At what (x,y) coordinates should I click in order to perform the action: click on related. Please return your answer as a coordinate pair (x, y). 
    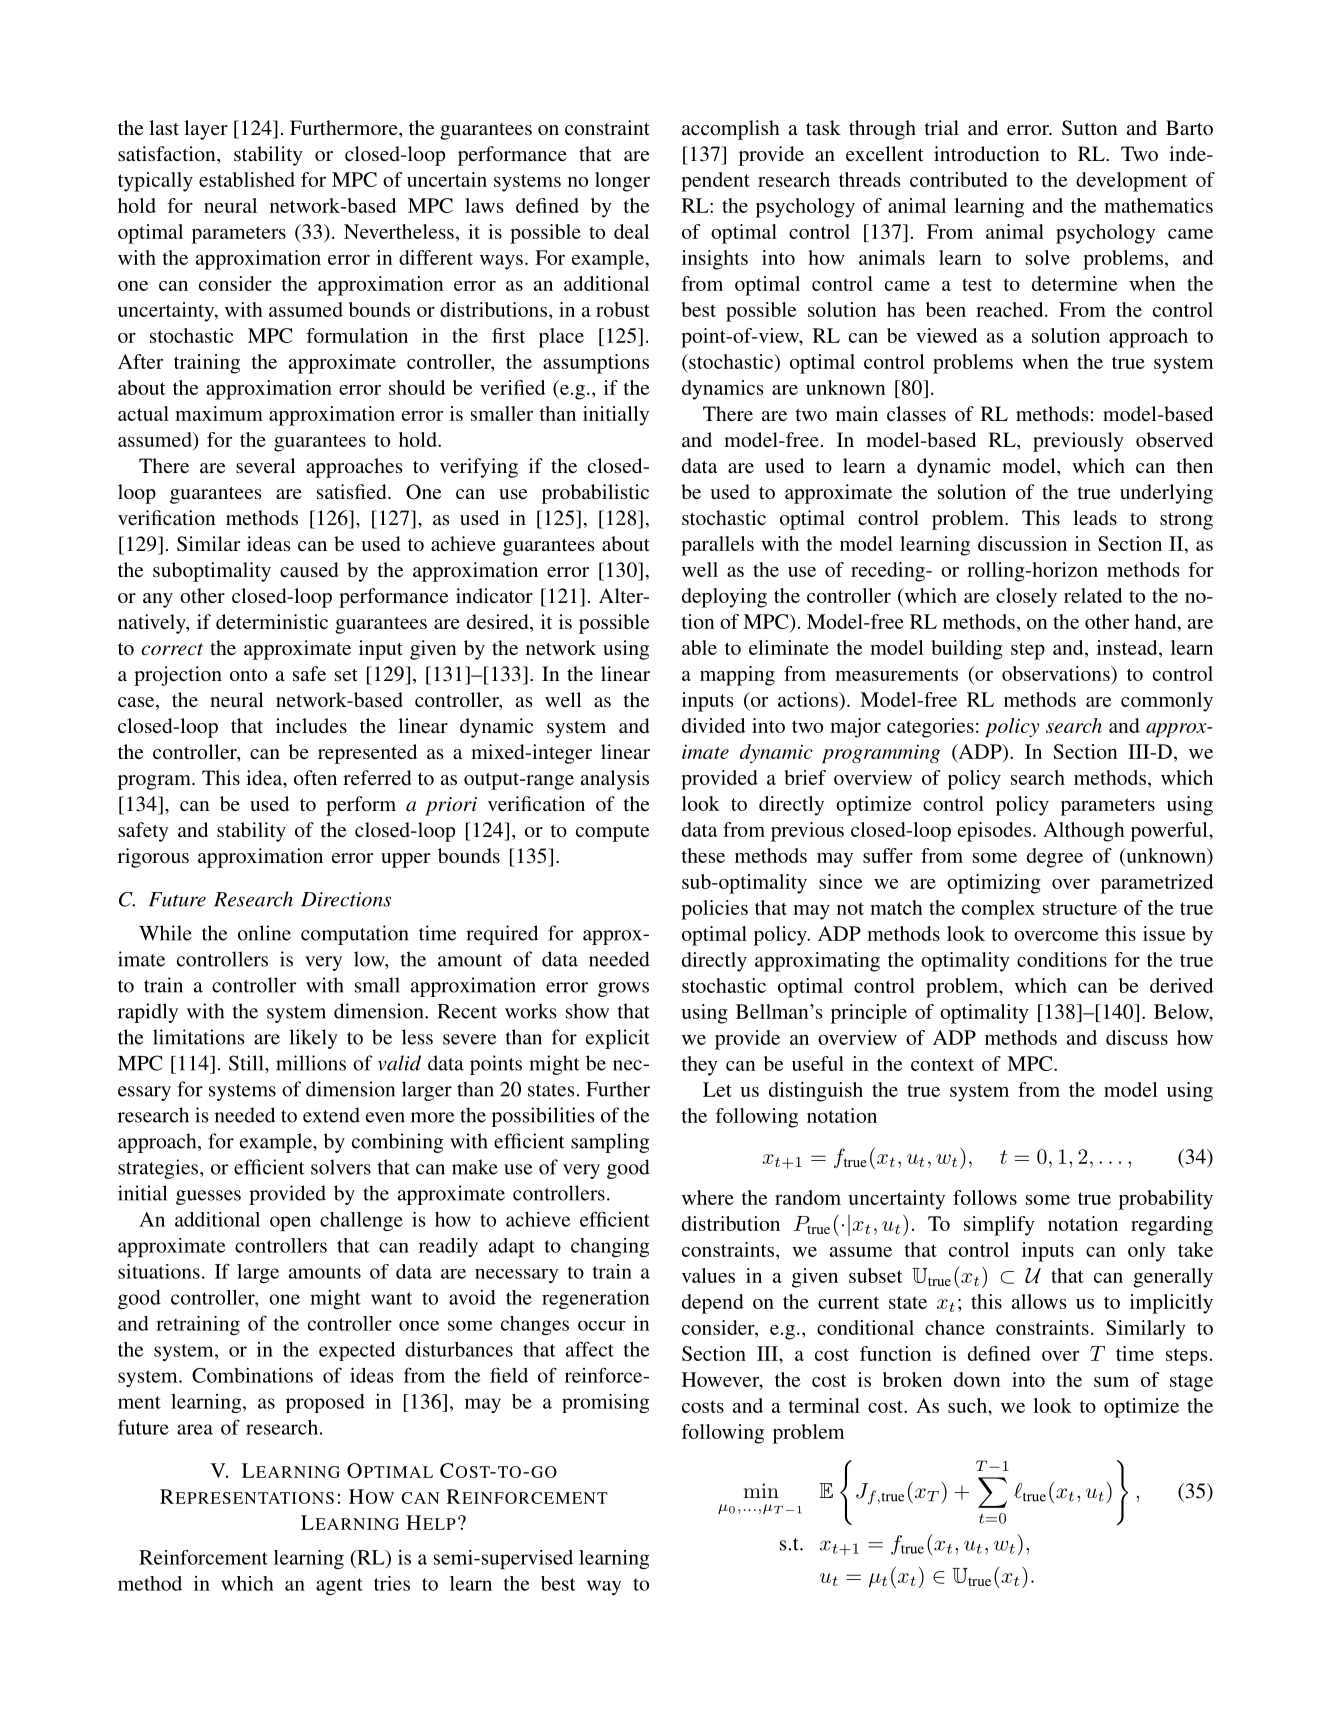
    Looking at the image, I should click on (1093, 595).
